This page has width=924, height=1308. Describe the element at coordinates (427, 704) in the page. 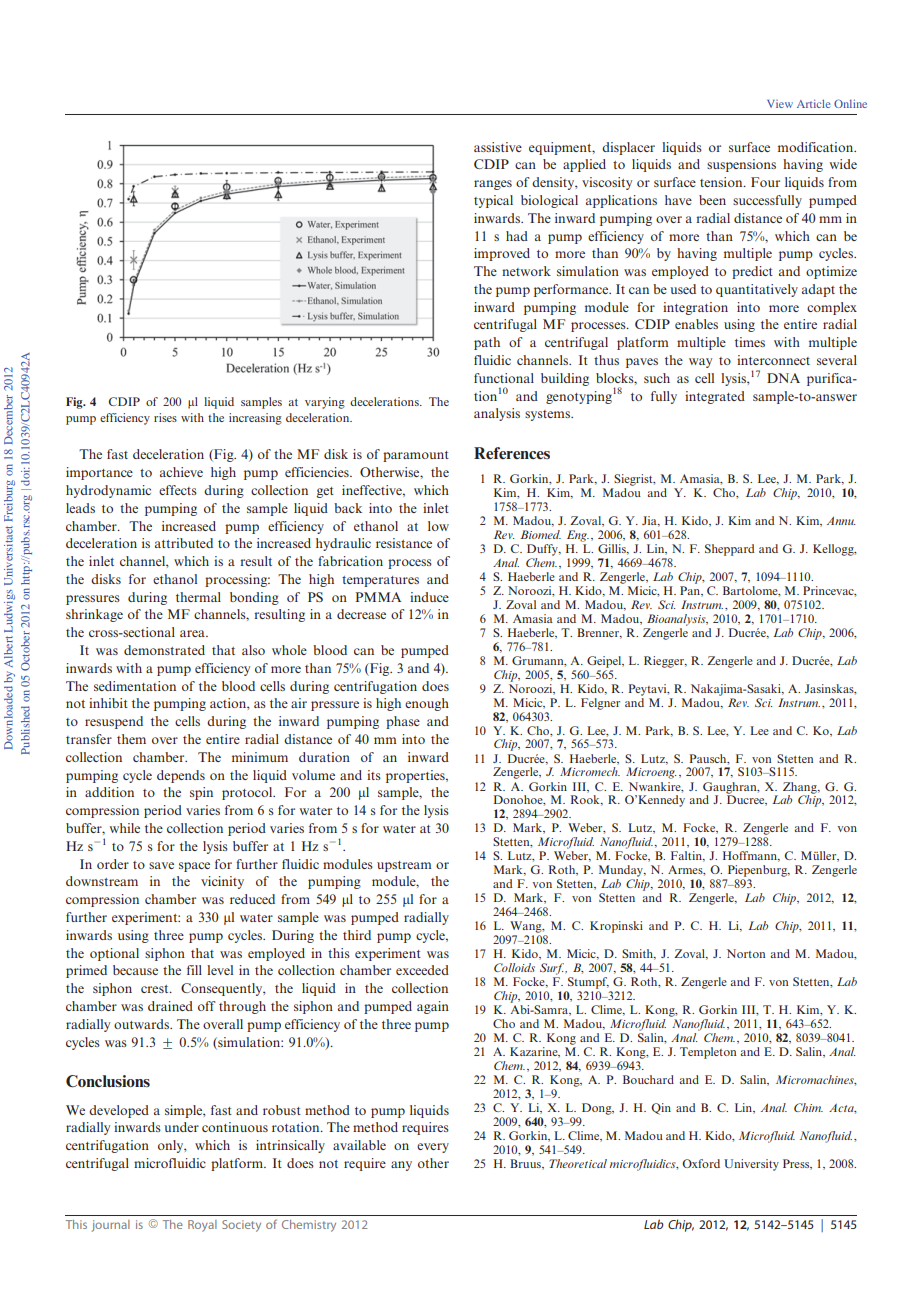

I see `enough` at that location.
